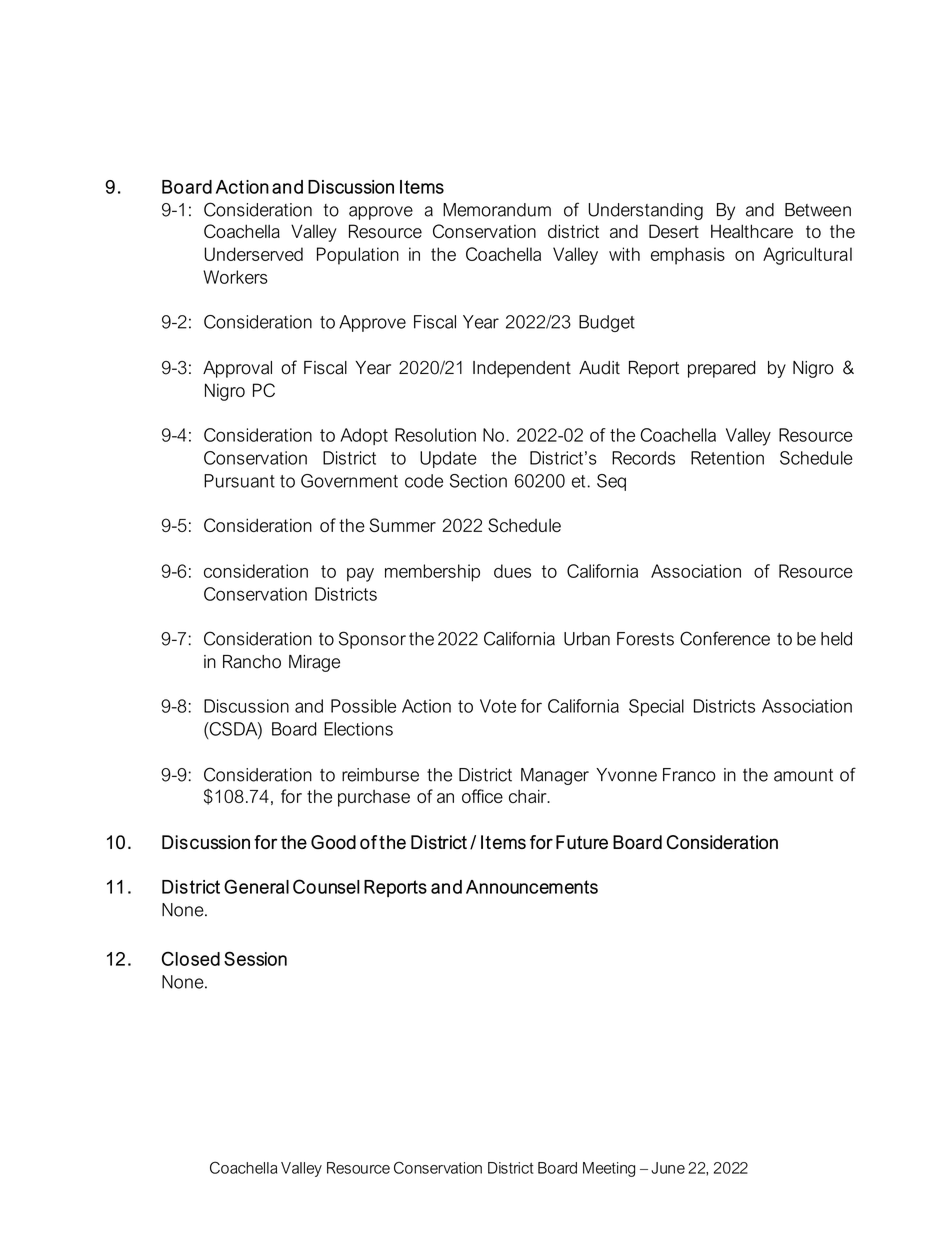  What do you see at coordinates (752, 231) in the screenshot?
I see `Healthcare` at bounding box center [752, 231].
